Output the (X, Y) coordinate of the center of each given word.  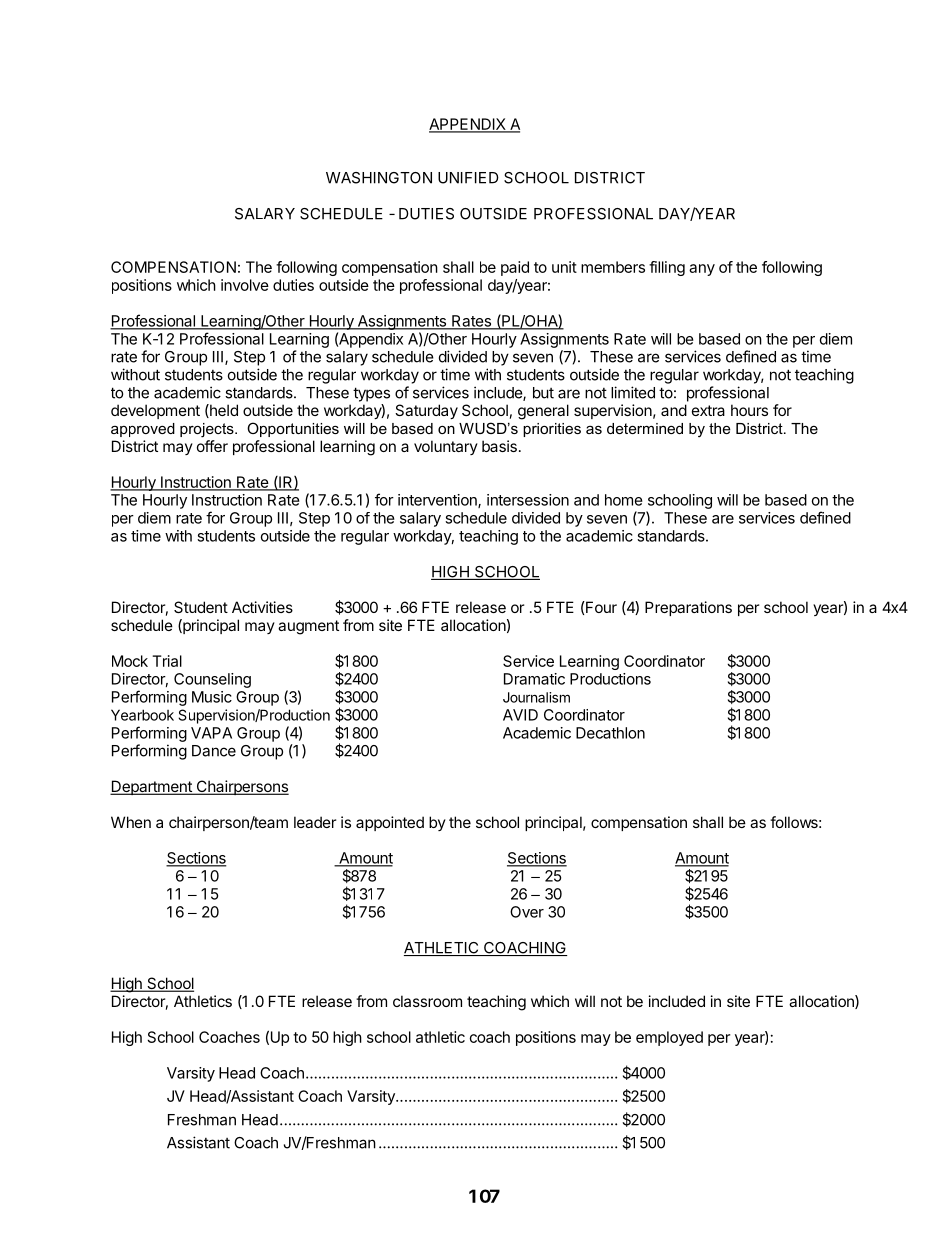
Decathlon (610, 733)
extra (708, 410)
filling (667, 268)
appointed (390, 823)
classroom (427, 1001)
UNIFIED (468, 178)
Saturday (426, 411)
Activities (262, 607)
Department (152, 787)
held (223, 411)
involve (245, 285)
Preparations (688, 608)
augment (308, 627)
